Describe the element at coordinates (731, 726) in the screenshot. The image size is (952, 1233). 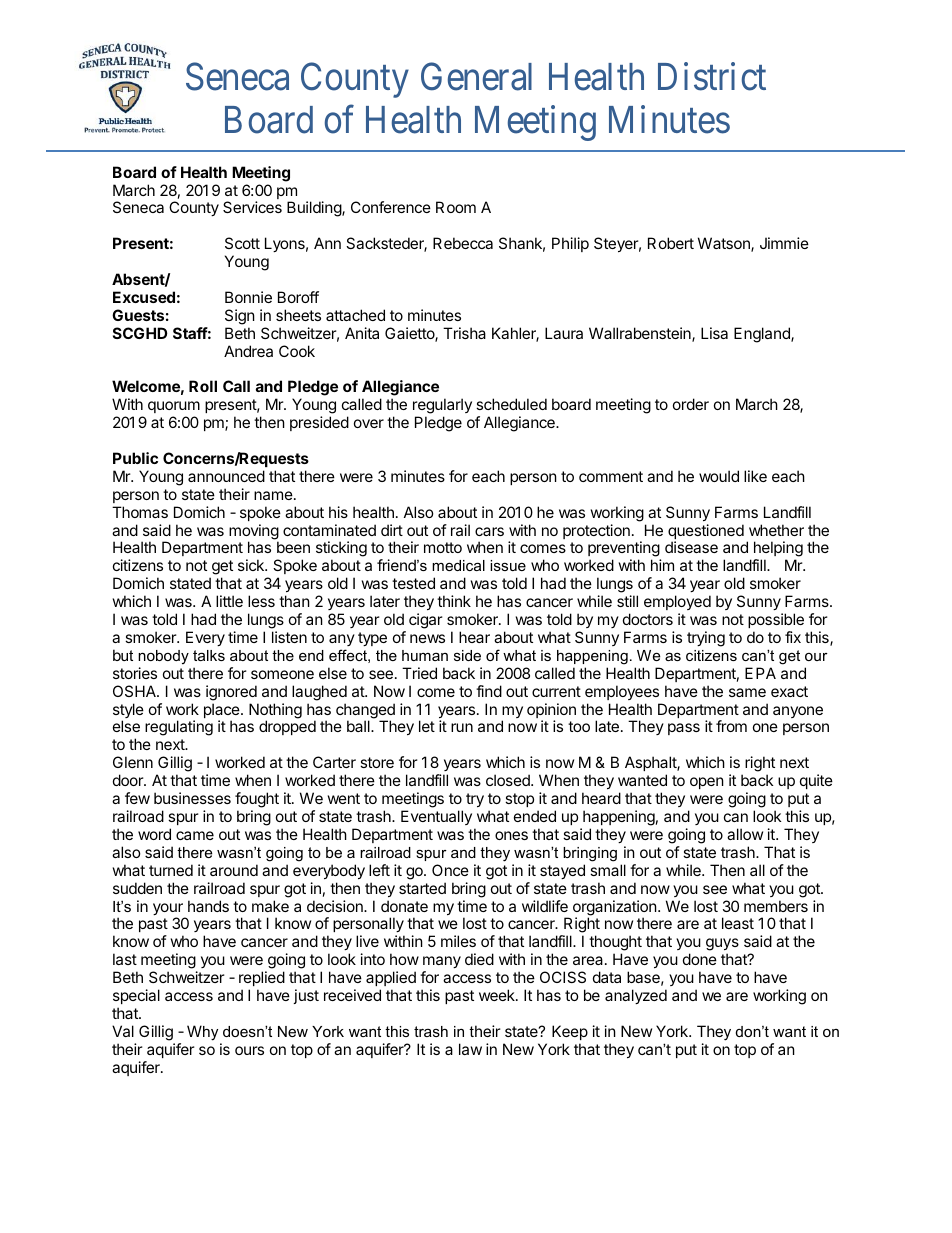
I see `from` at that location.
